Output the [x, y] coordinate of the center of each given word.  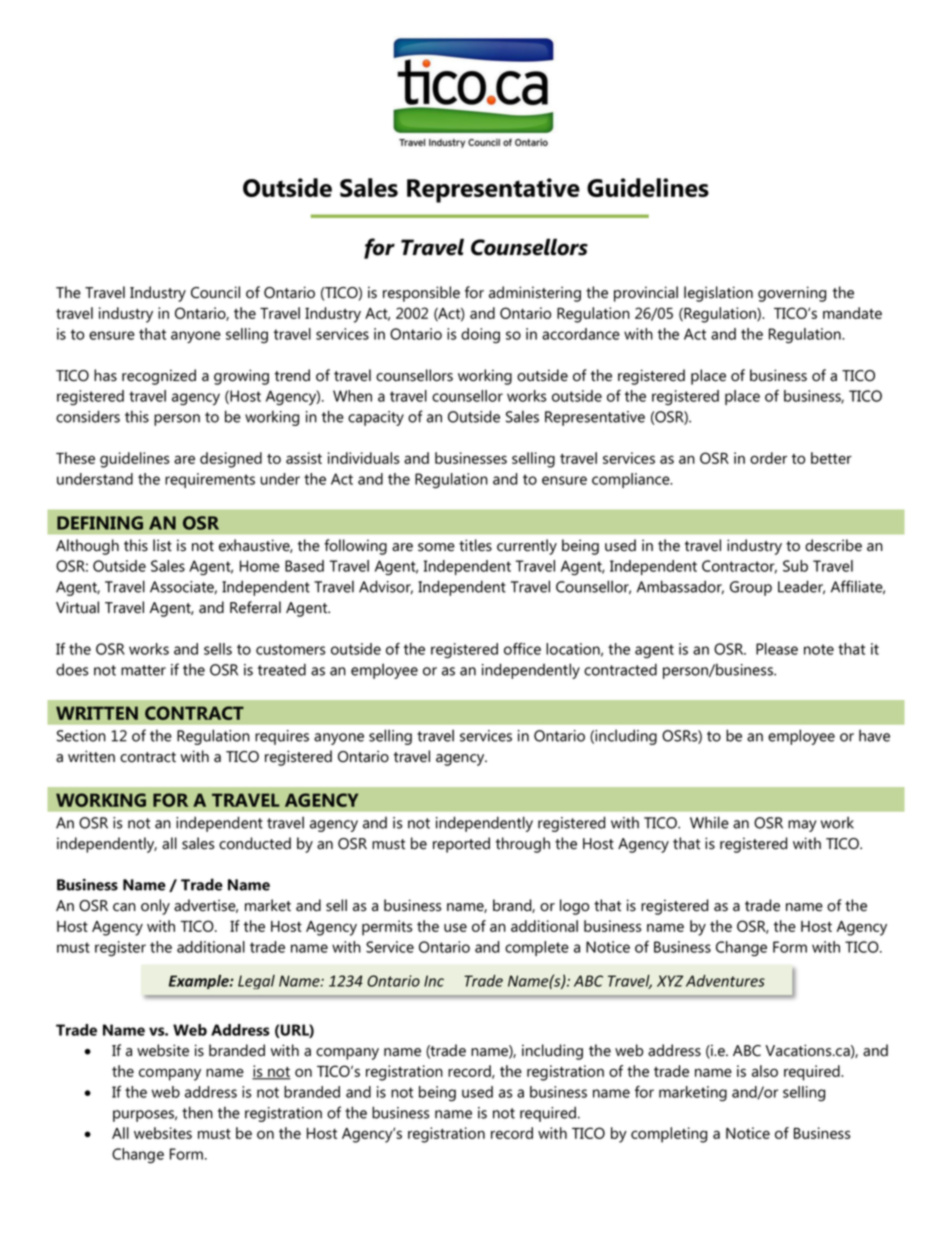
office [522, 649]
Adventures [725, 981]
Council [215, 292]
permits [387, 928]
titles [475, 545]
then [197, 1112]
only [155, 907]
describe [833, 545]
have [874, 735]
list [162, 545]
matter [143, 670]
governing [792, 294]
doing [480, 336]
